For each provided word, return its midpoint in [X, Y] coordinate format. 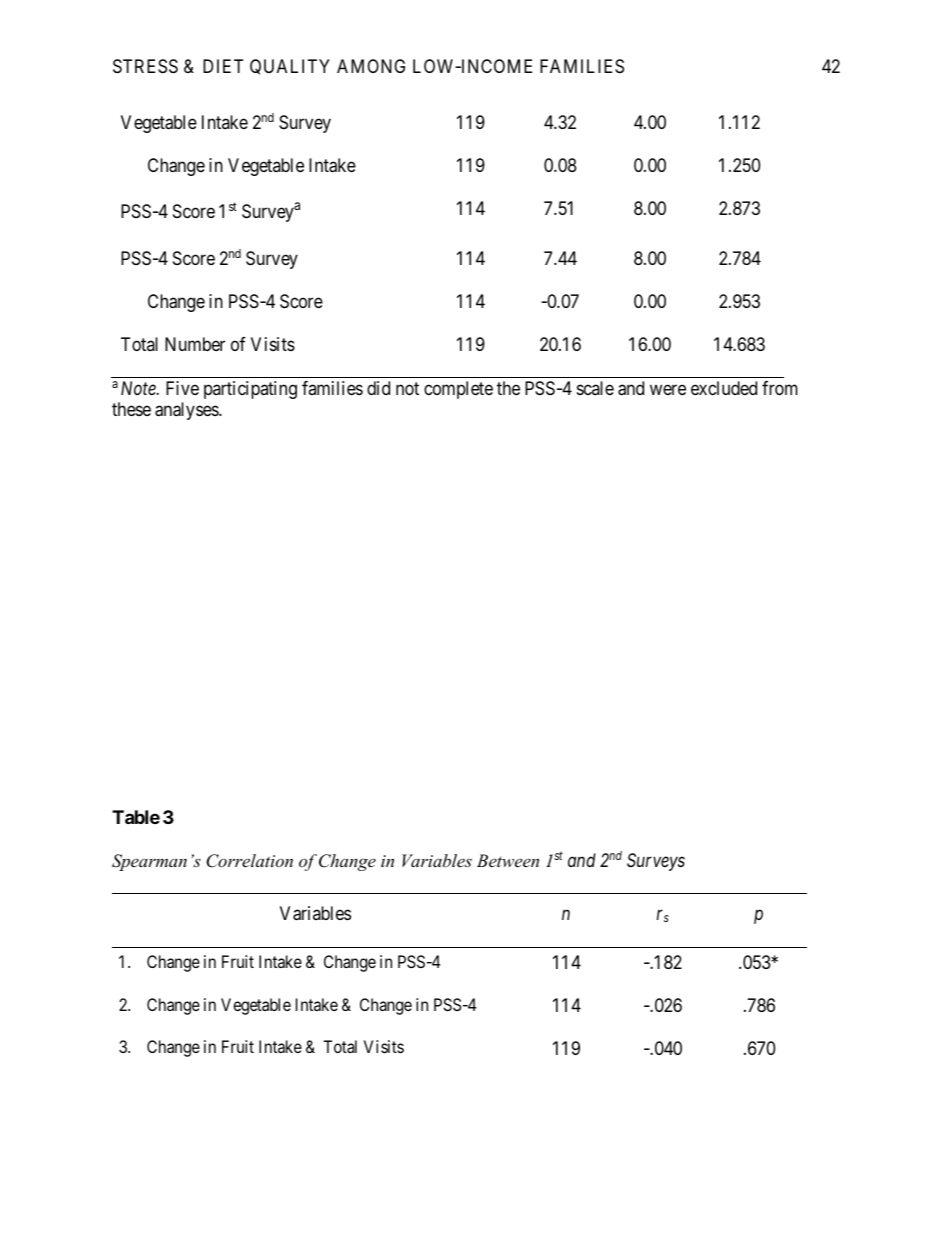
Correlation [249, 861]
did [378, 388]
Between [508, 860]
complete [458, 390]
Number [195, 344]
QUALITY [290, 67]
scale [595, 388]
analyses [187, 411]
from [780, 388]
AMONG [371, 66]
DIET [223, 66]
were [668, 389]
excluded [724, 388]
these [131, 409]
